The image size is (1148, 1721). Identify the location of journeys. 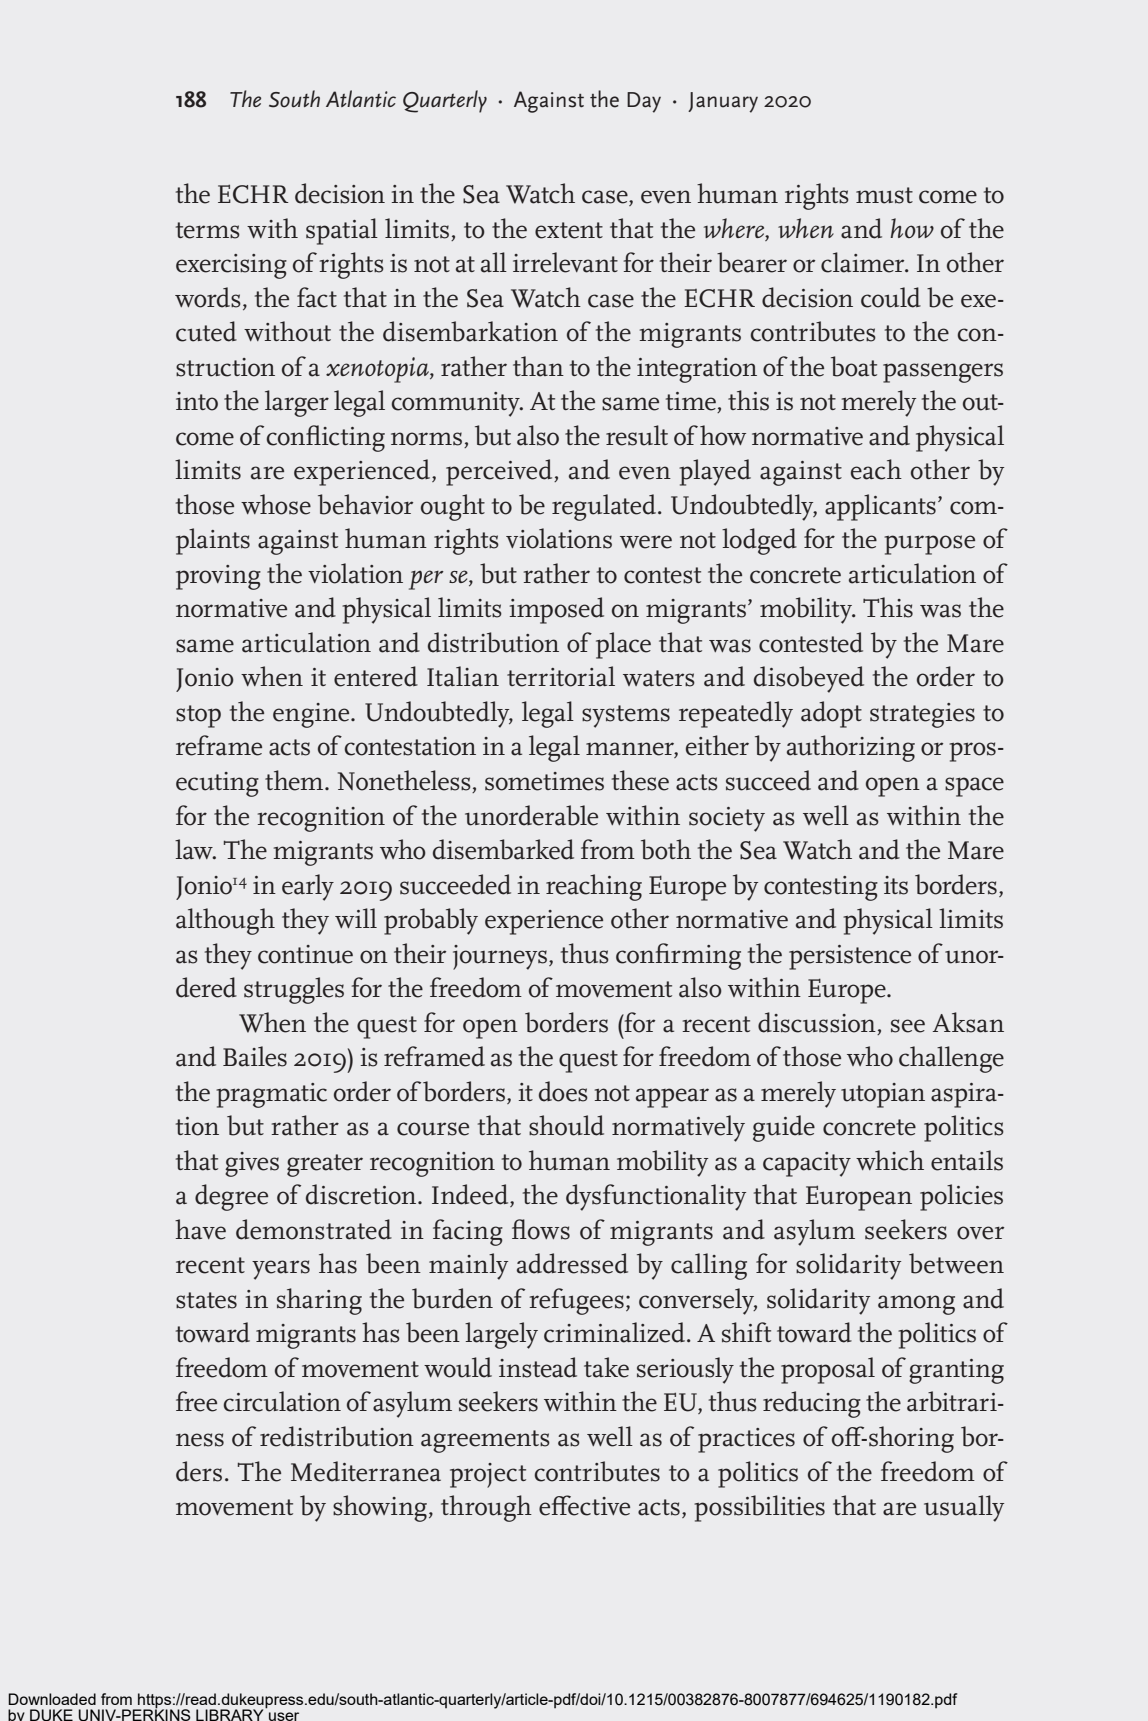
(500, 957).
